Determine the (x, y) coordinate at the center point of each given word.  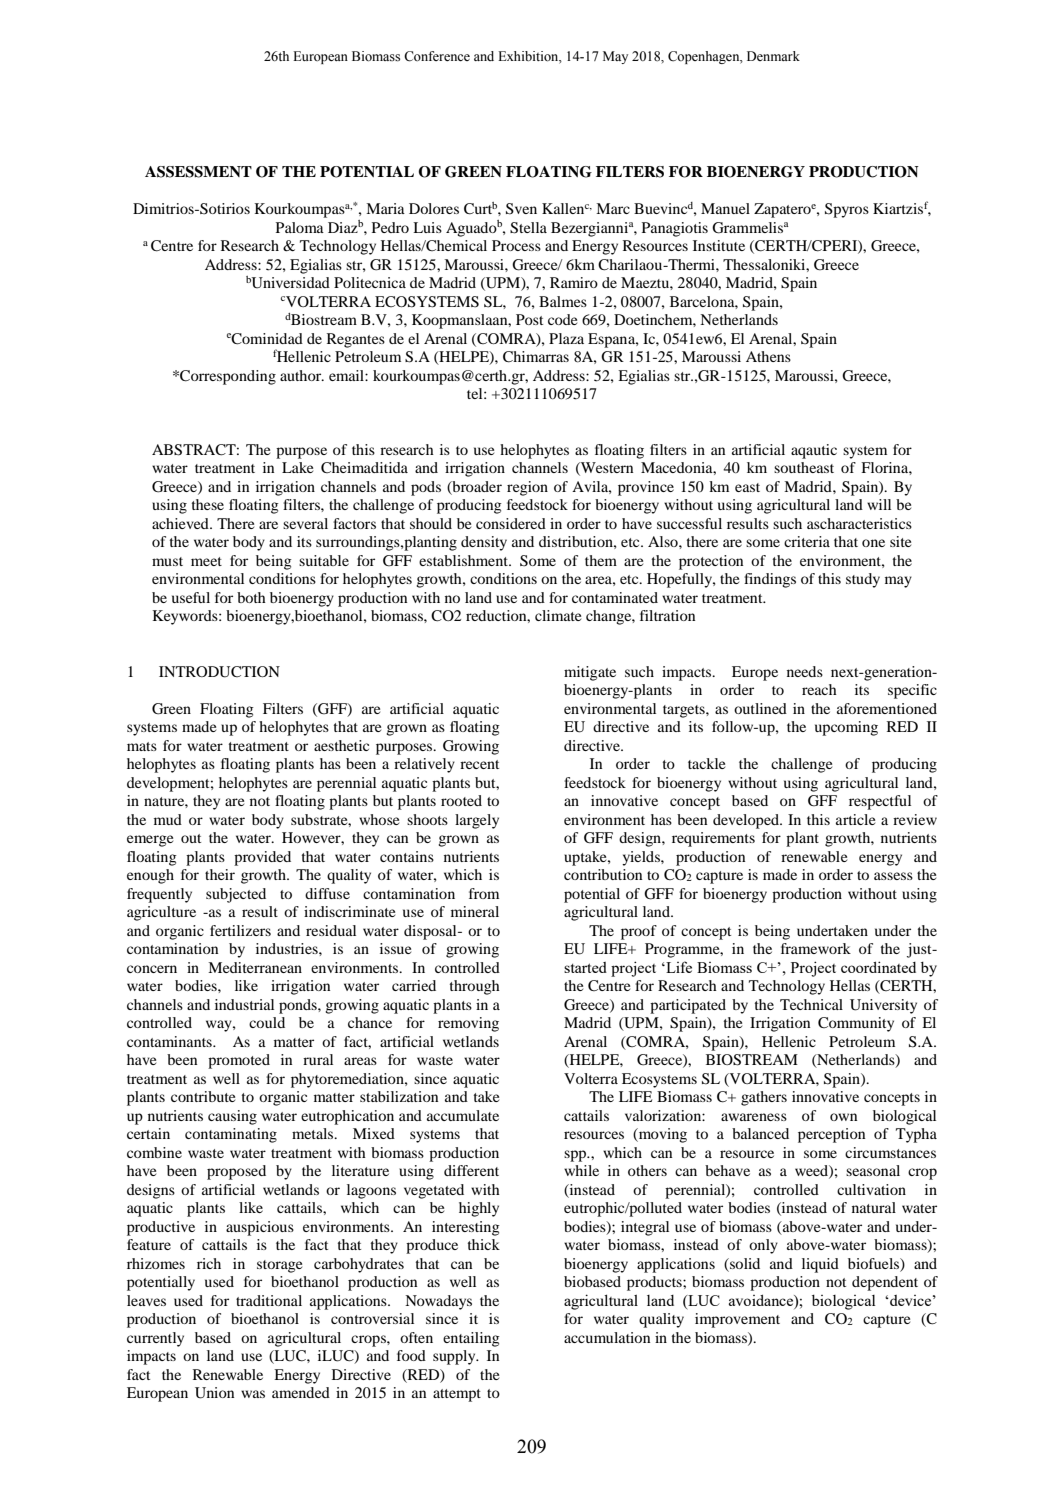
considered (511, 523)
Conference (437, 56)
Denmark (773, 56)
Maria (385, 208)
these (207, 504)
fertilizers (240, 930)
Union (214, 1393)
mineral (475, 911)
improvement (737, 1320)
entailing (471, 1339)
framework (816, 948)
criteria (807, 541)
